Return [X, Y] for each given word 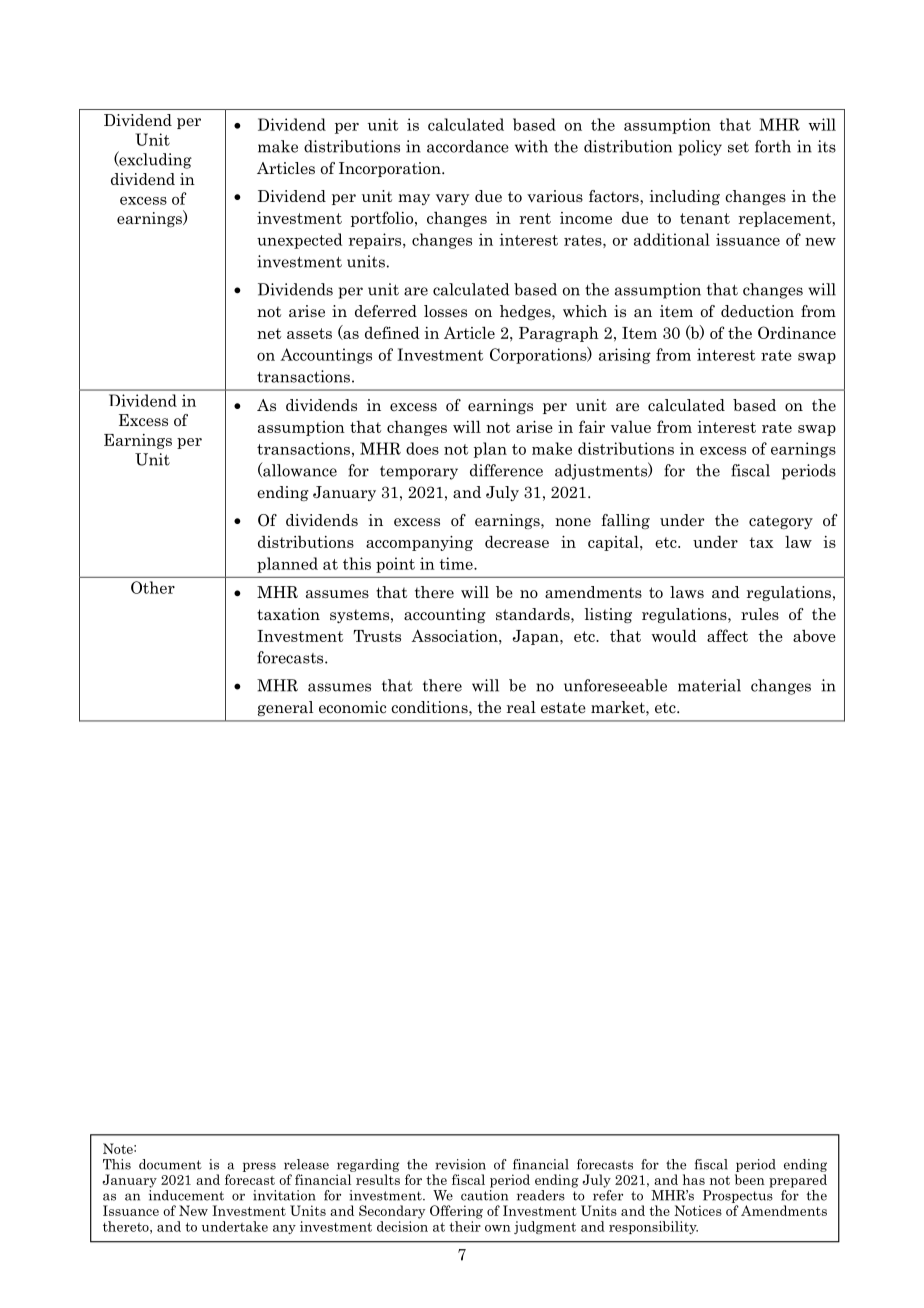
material [709, 685]
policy [700, 148]
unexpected [300, 241]
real [521, 707]
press [259, 1167]
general [285, 708]
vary [452, 199]
